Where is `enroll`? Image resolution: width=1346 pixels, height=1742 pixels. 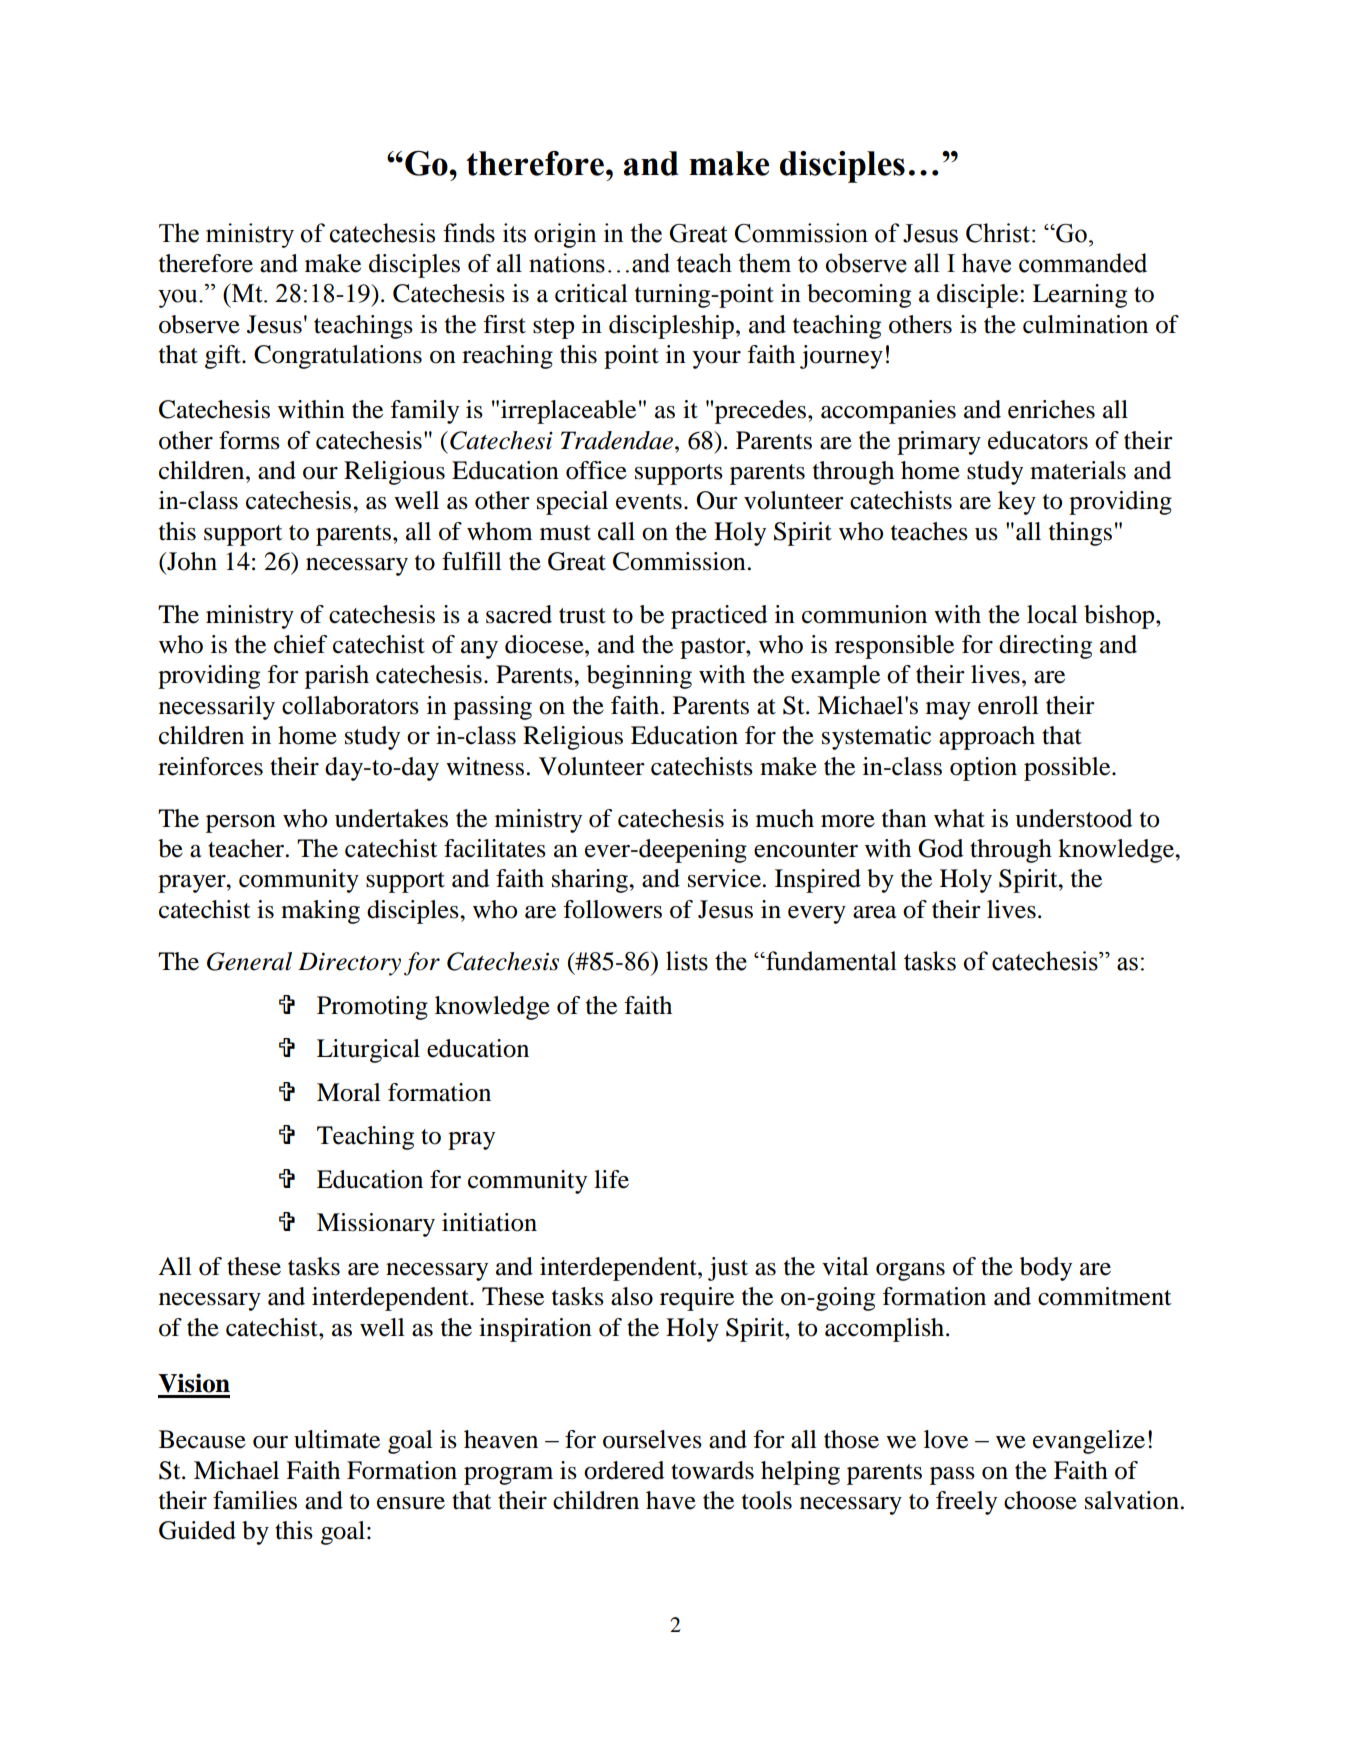 enroll is located at coordinates (1008, 705).
